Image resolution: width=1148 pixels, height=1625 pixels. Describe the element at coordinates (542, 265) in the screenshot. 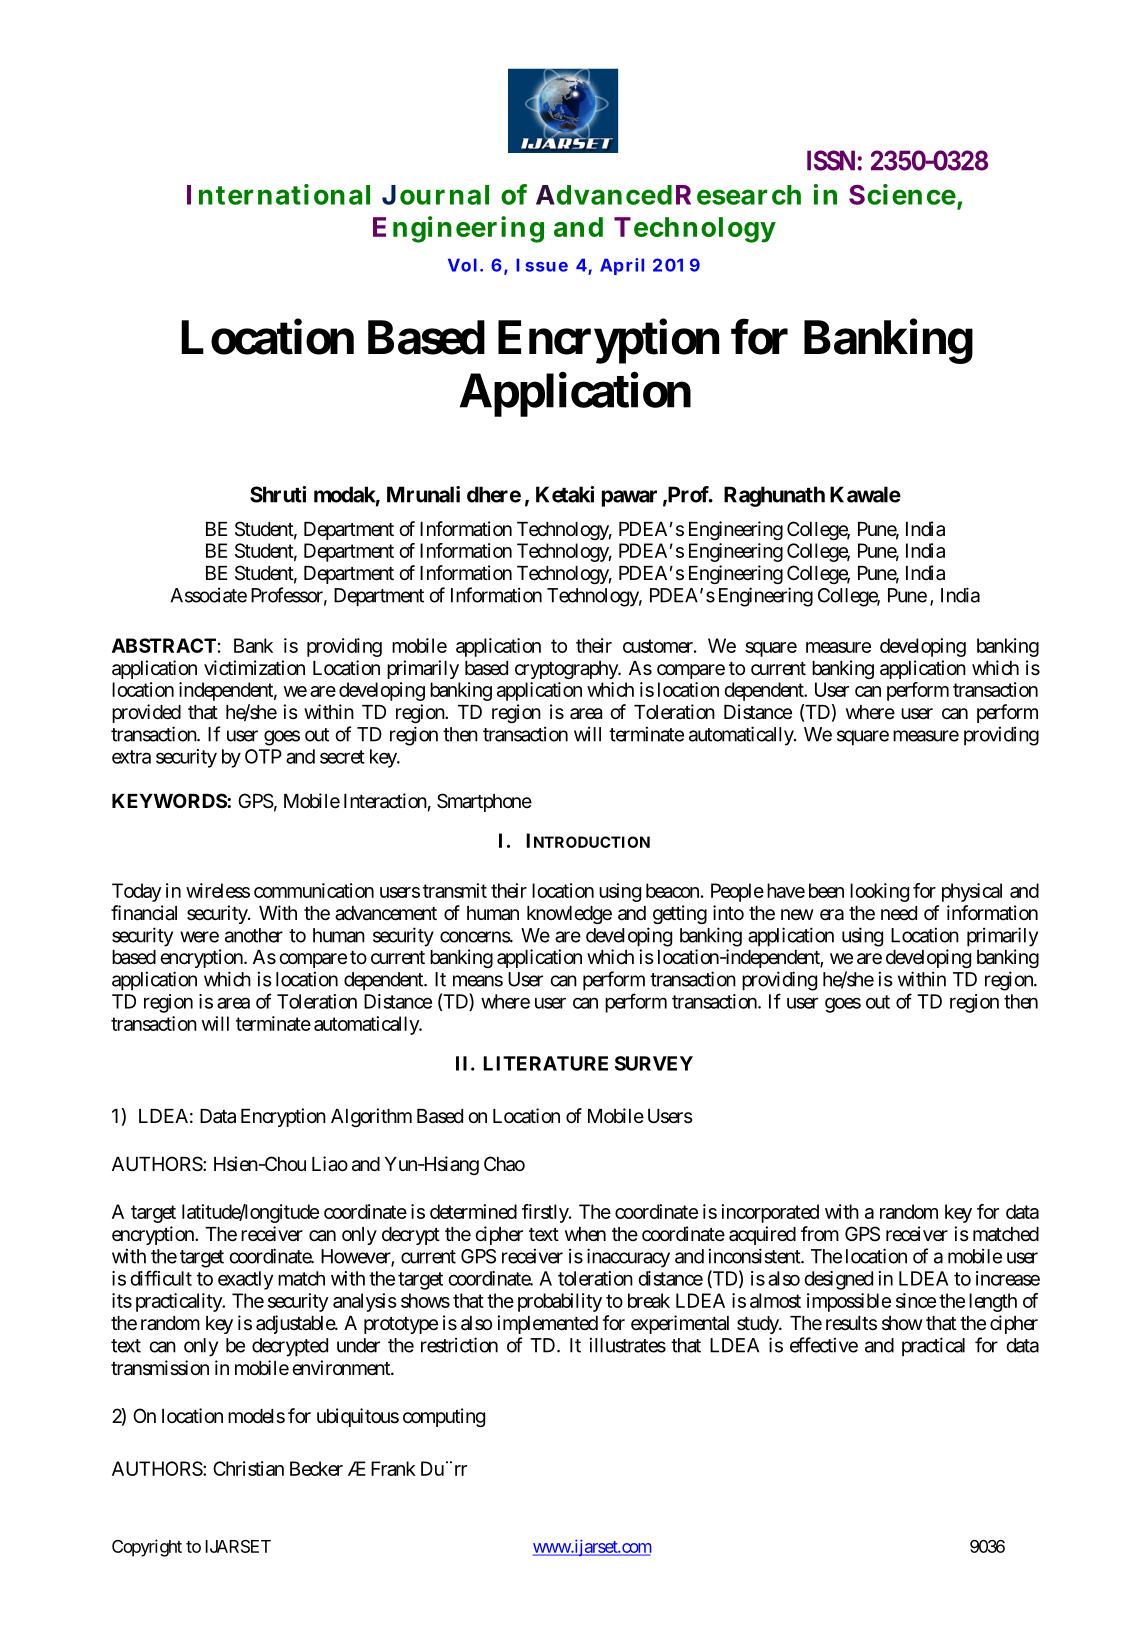

I see `Issue` at that location.
